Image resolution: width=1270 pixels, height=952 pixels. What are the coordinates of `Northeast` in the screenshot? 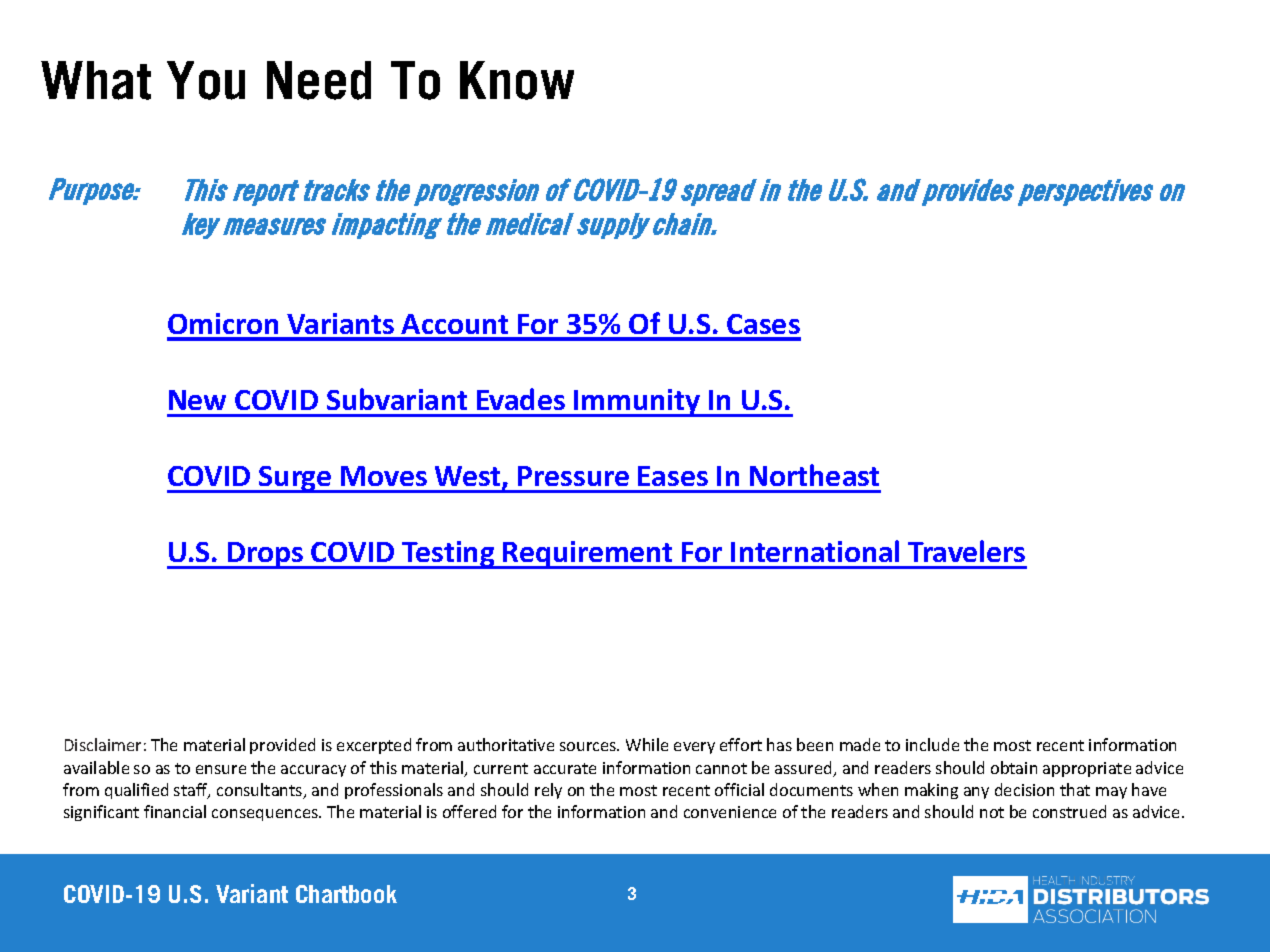 It's located at (814, 475).
